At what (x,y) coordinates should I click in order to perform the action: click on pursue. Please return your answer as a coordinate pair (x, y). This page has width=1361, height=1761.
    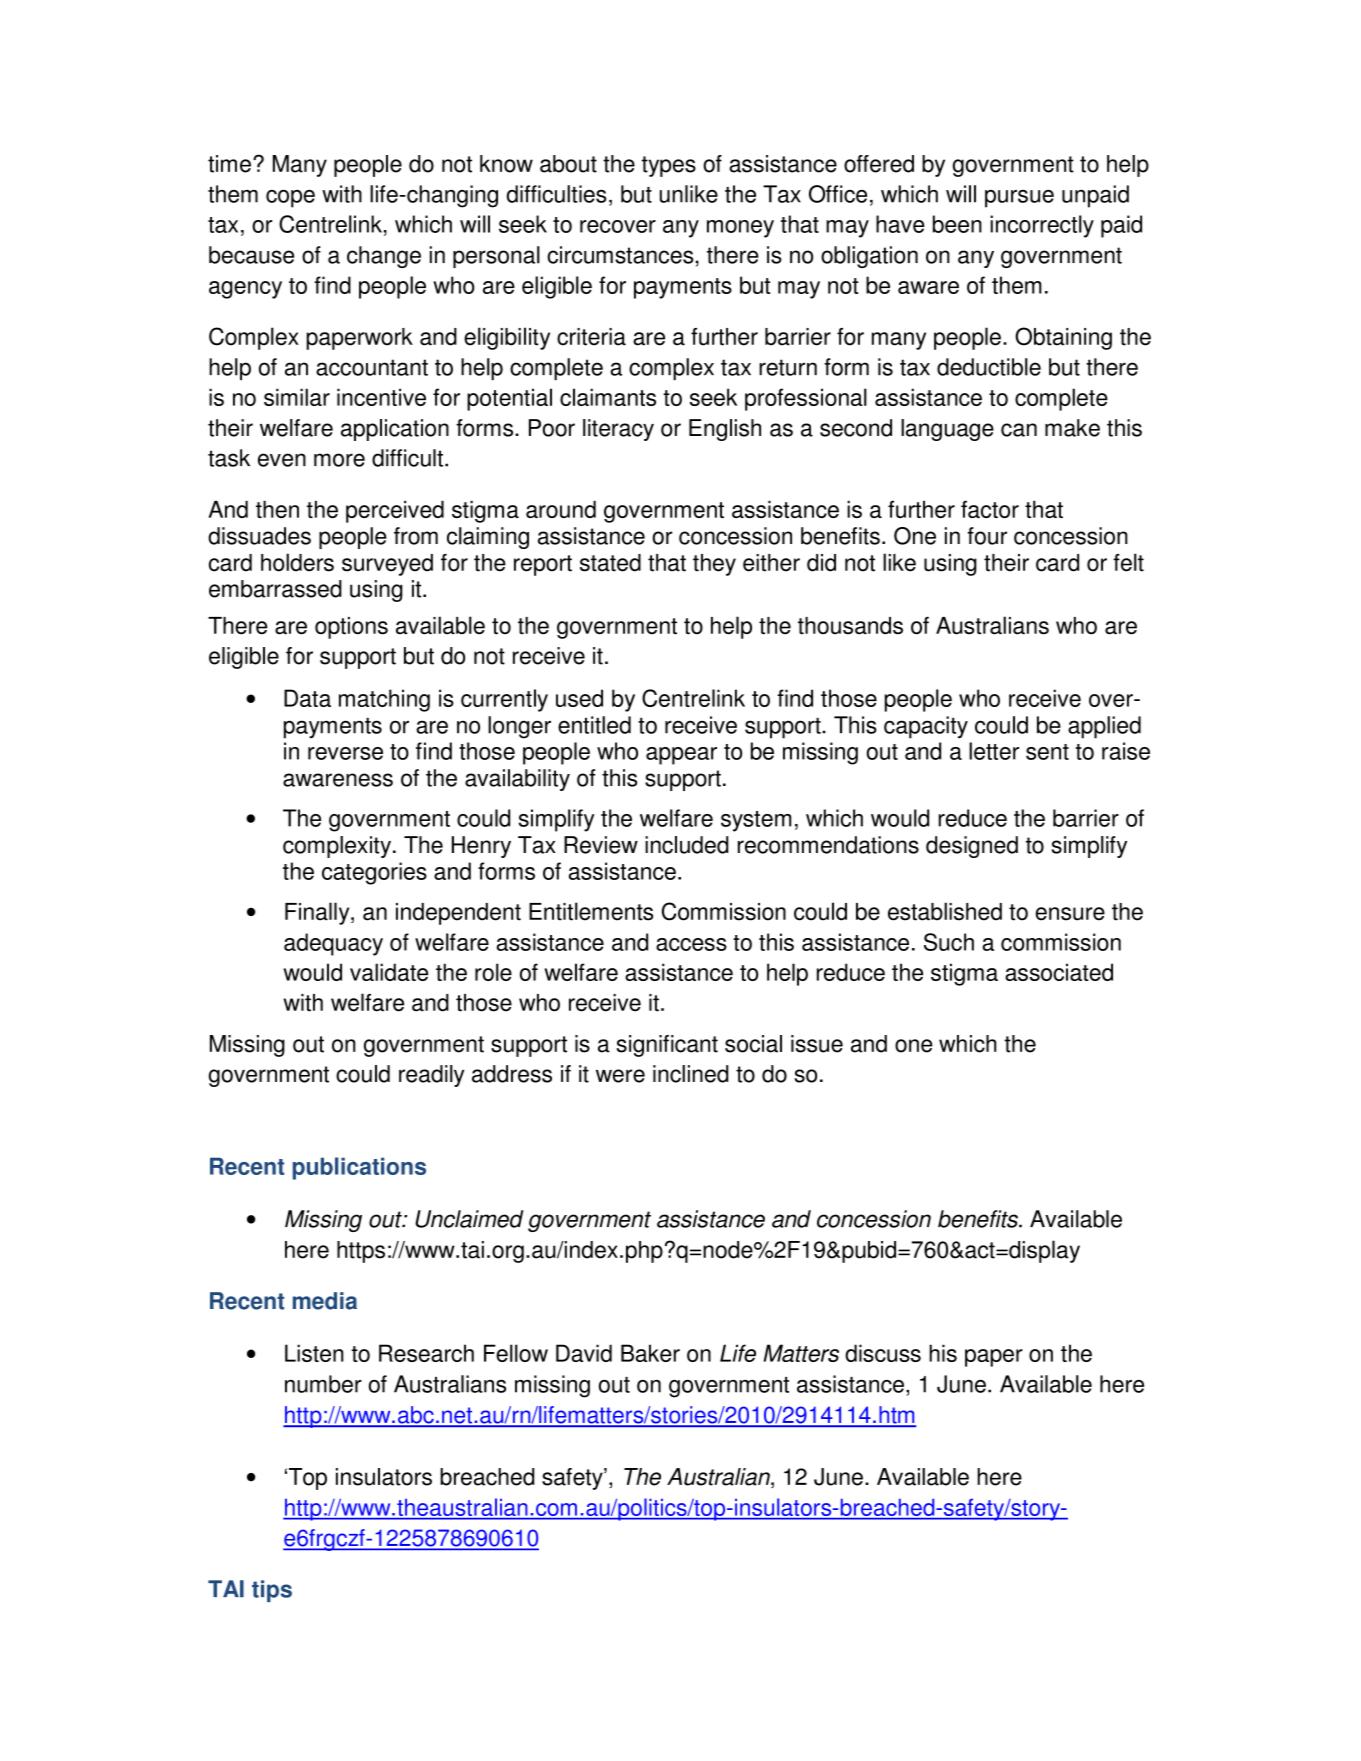
    Looking at the image, I should click on (1019, 199).
